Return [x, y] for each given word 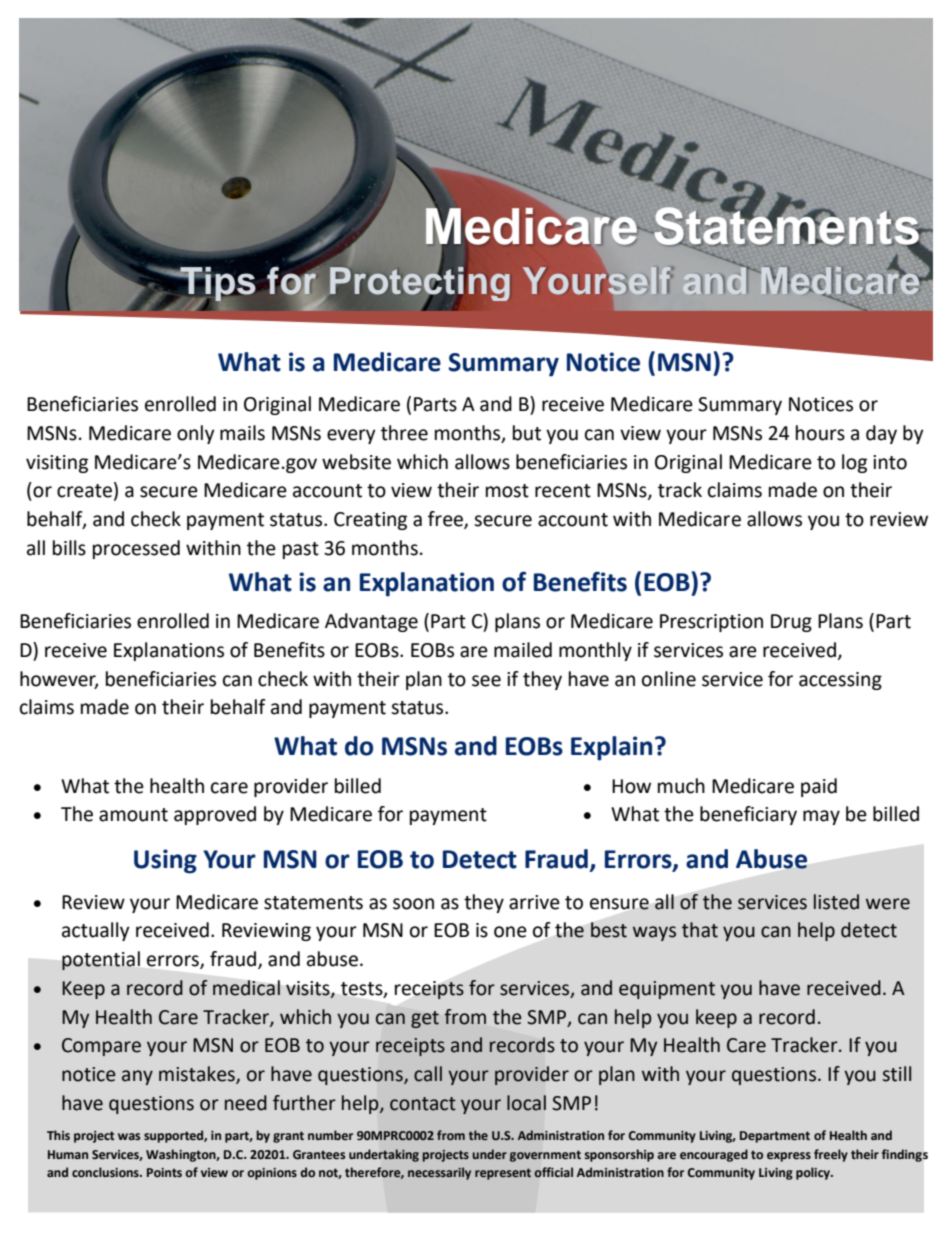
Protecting [420, 284]
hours [820, 433]
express [789, 1157]
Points [164, 1172]
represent [503, 1174]
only [196, 434]
